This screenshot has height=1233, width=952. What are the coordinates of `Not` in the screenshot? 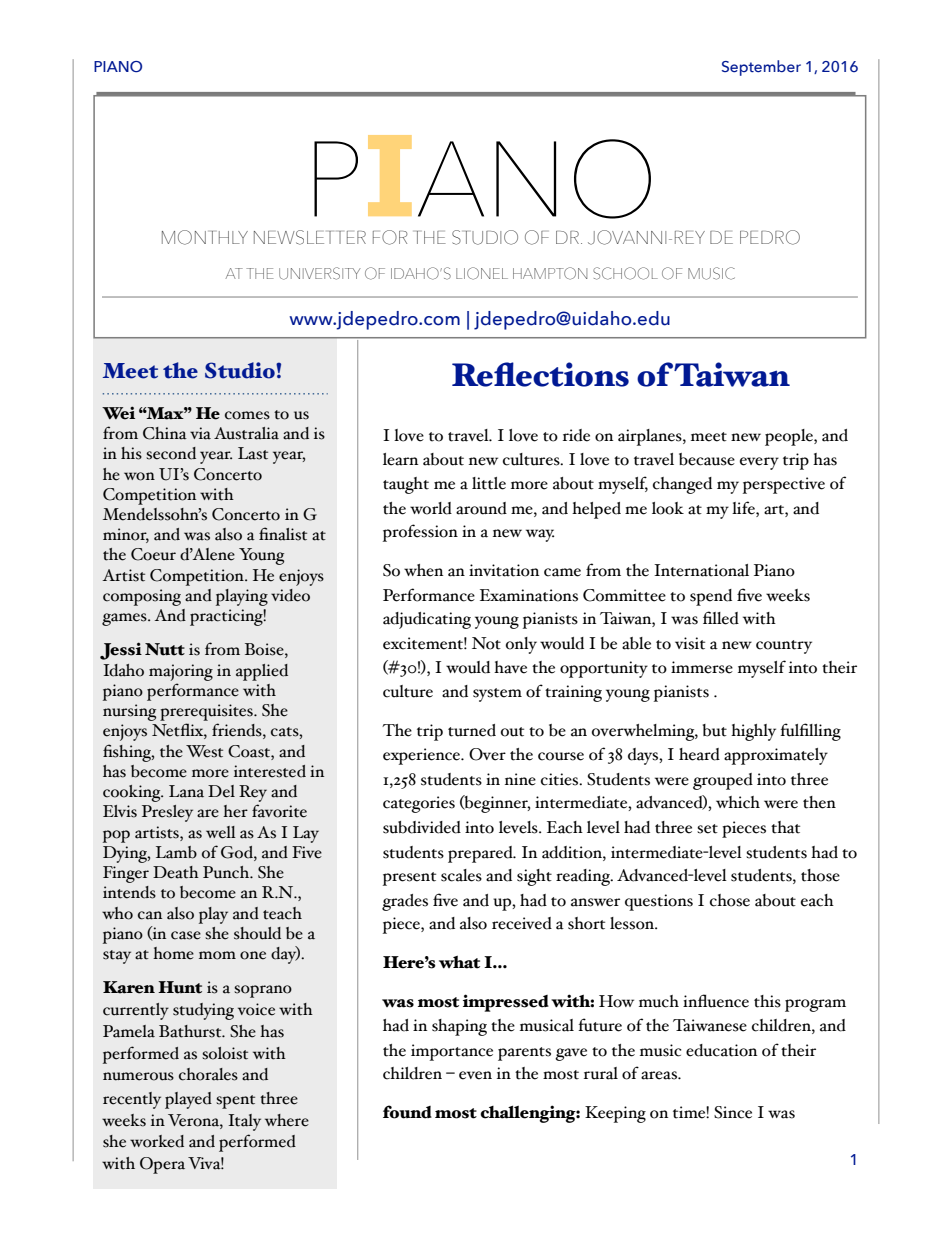 It's located at (486, 643).
